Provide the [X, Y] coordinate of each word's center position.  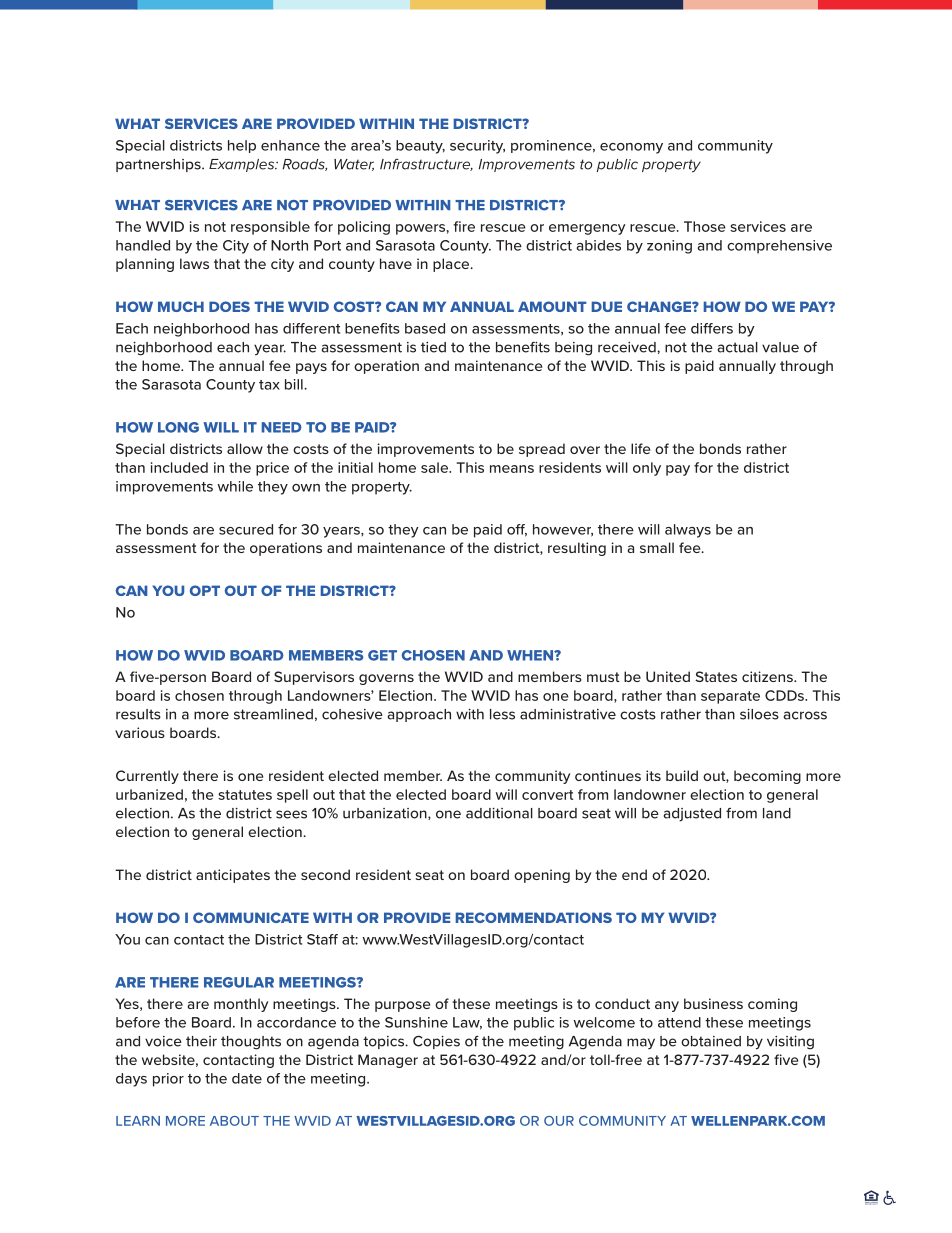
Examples [243, 165]
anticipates [233, 876]
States [716, 676]
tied [433, 347]
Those [705, 226]
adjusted [692, 815]
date [247, 1078]
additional [499, 813]
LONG [178, 427]
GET [382, 655]
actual [737, 347]
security [477, 147]
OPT [205, 590]
